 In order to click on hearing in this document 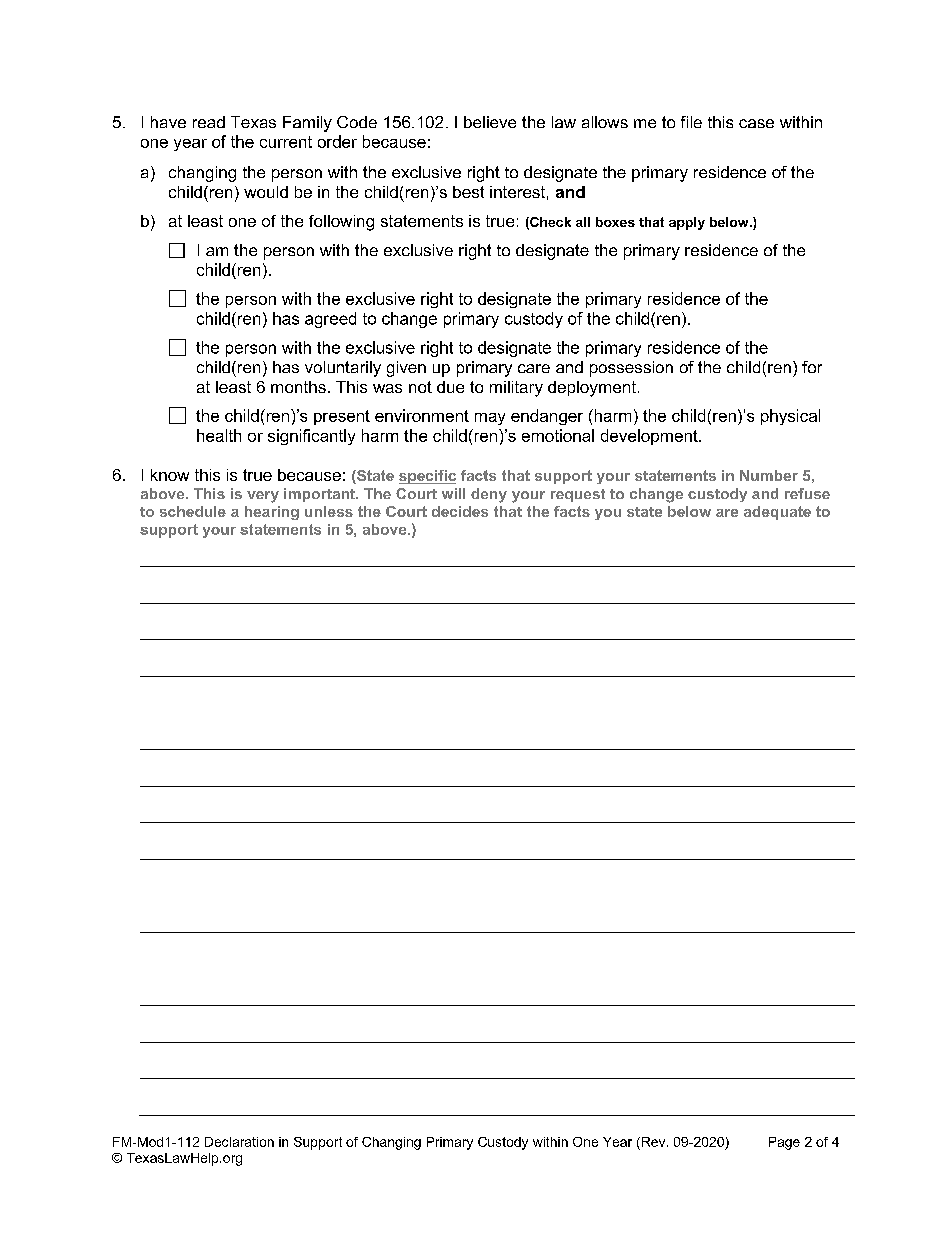, I will do `click(272, 513)`.
